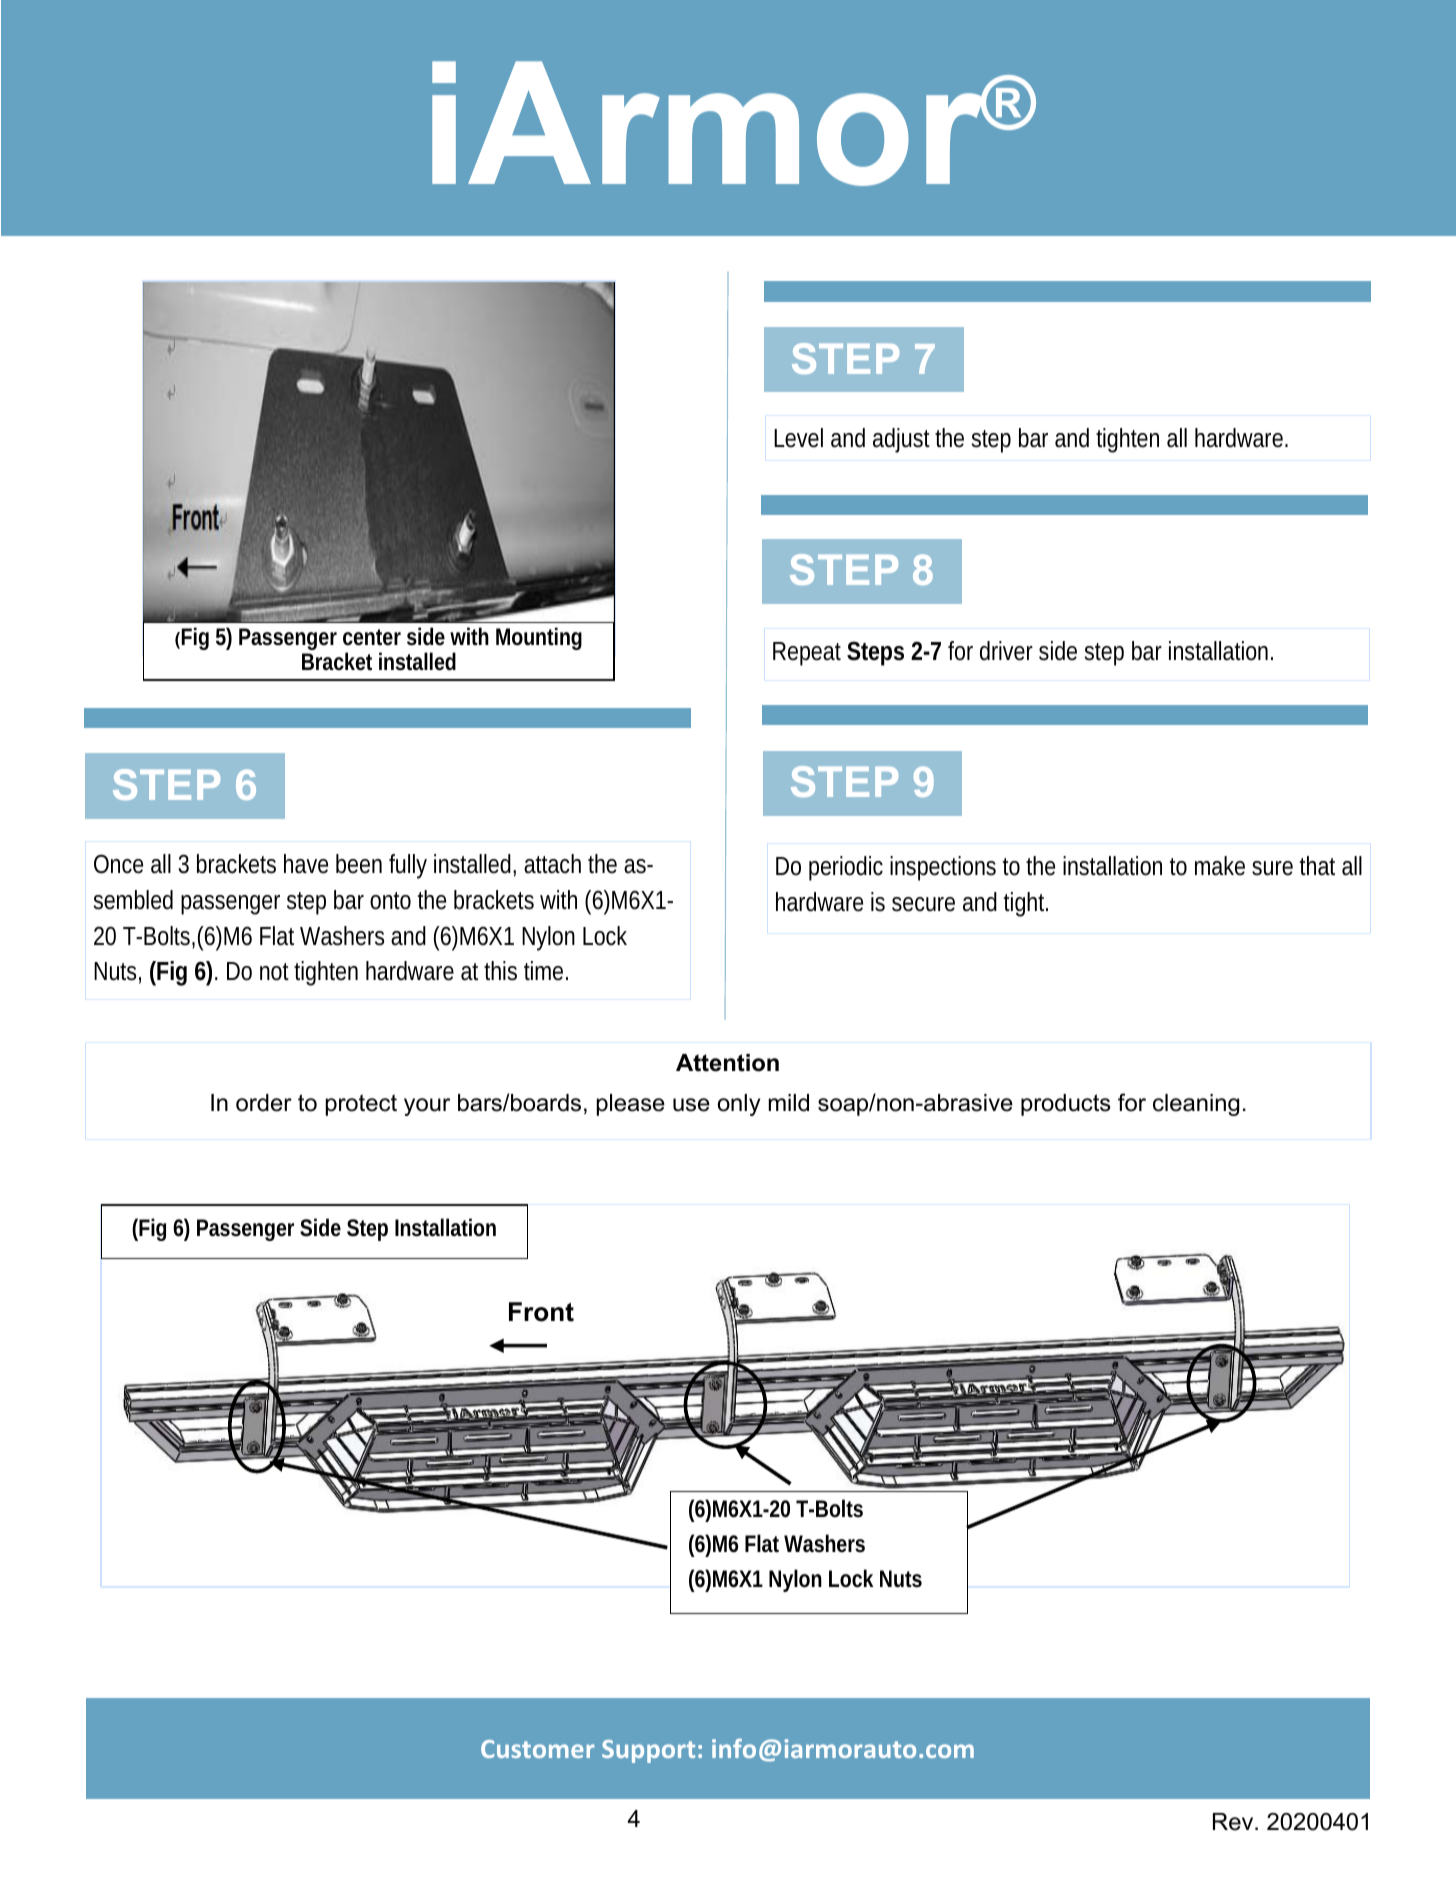  I want to click on adjust, so click(901, 440).
